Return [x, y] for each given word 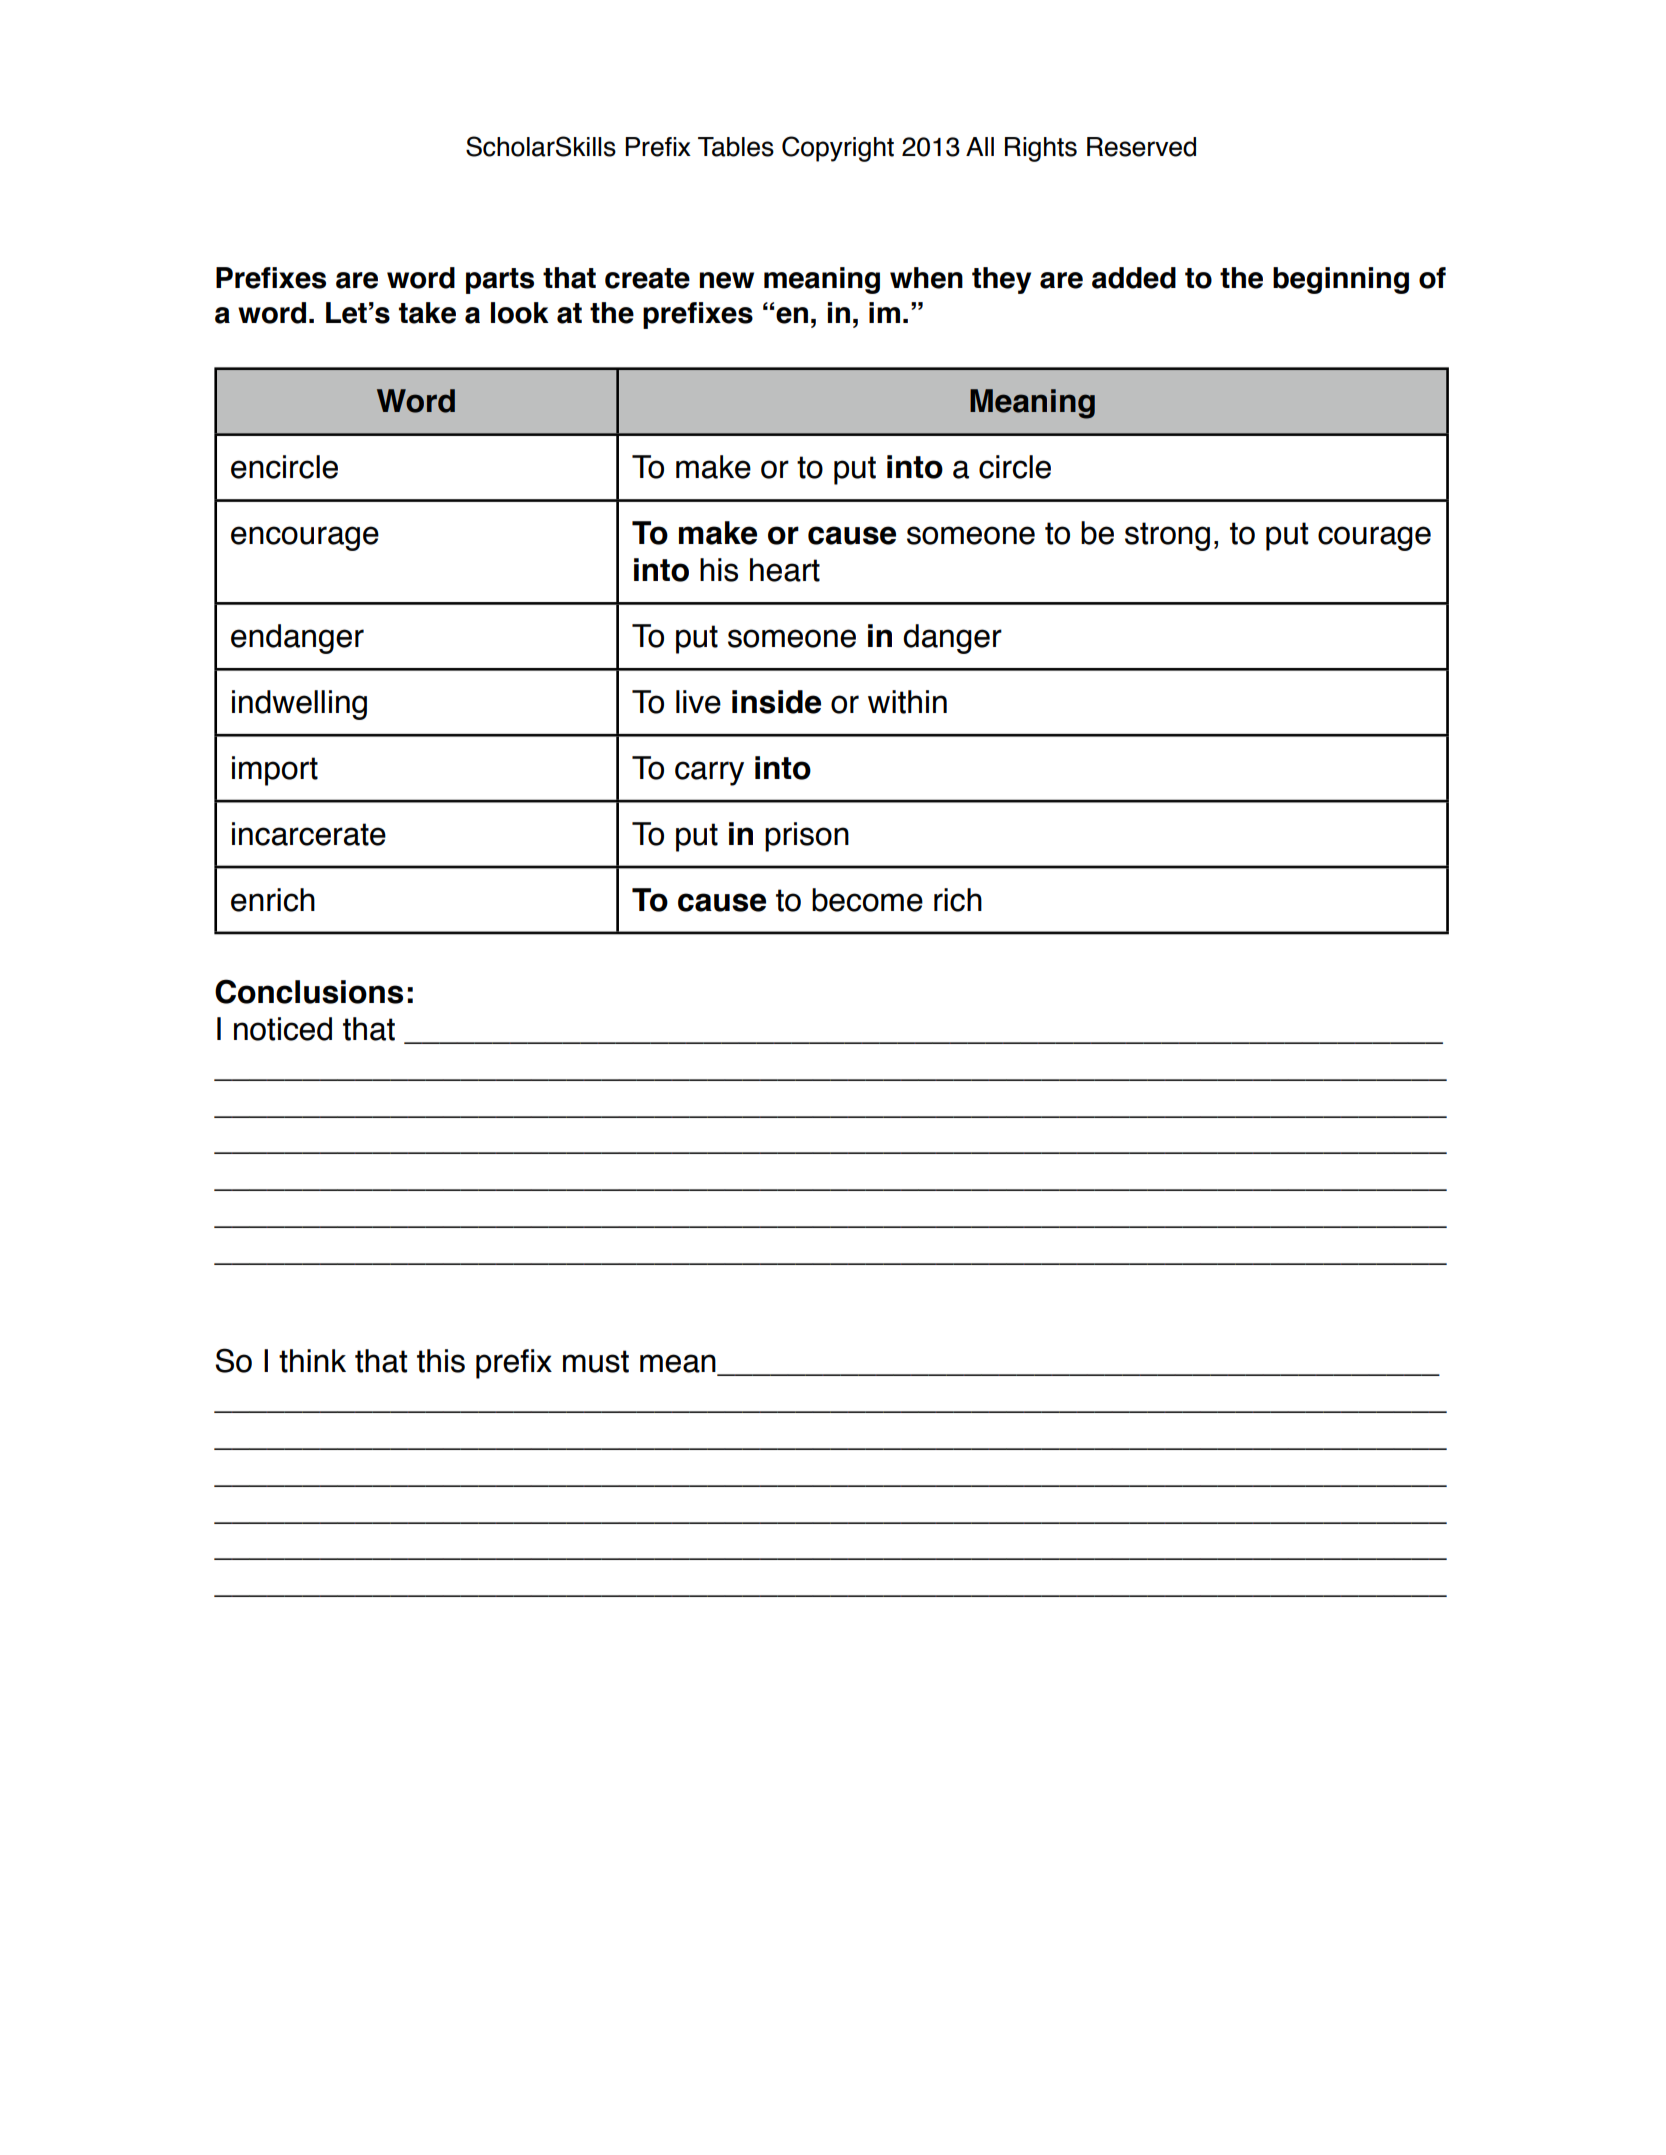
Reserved [1141, 147]
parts [500, 281]
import [275, 771]
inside [776, 702]
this [441, 1361]
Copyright [838, 149]
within [907, 702]
